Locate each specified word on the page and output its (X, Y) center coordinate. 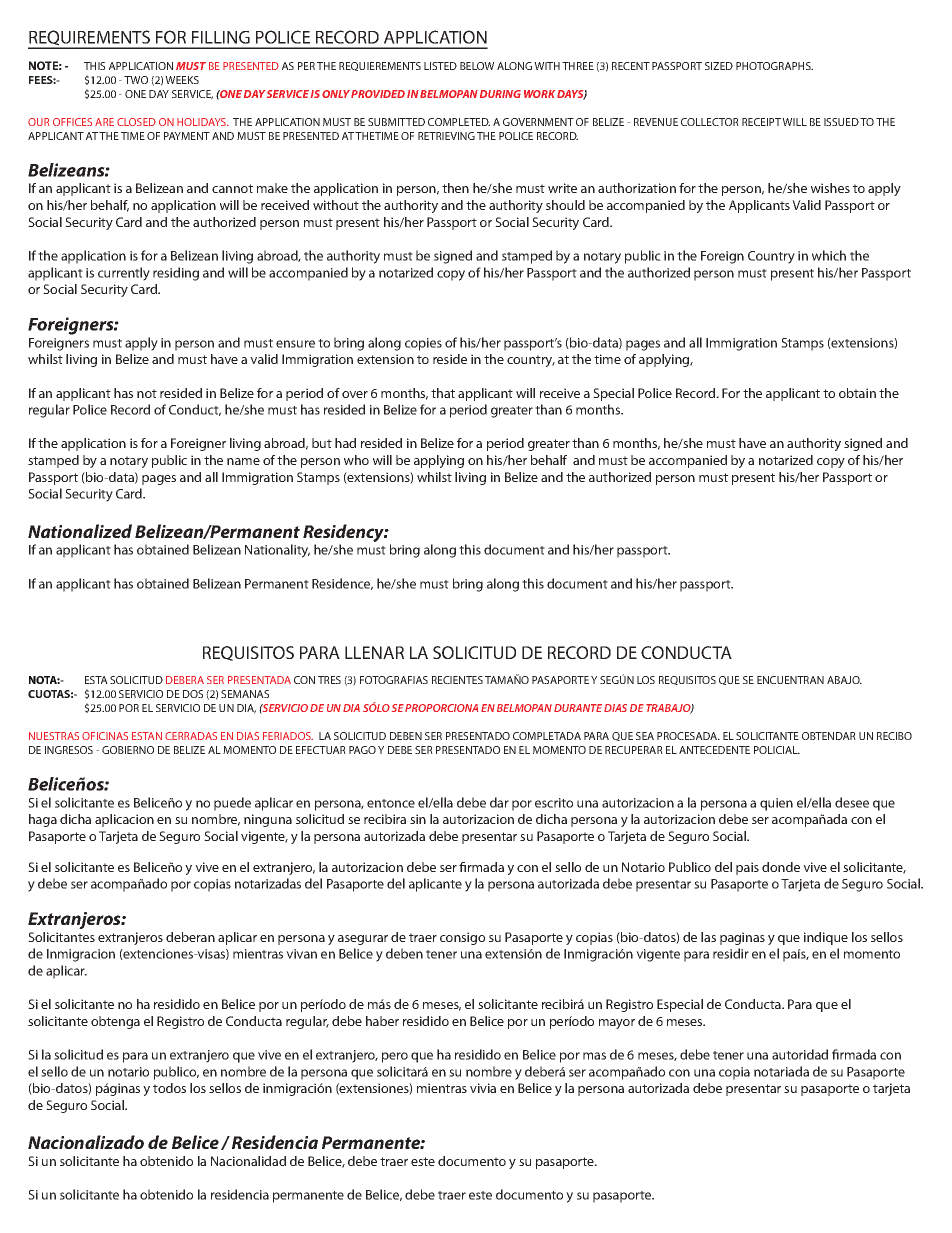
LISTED (440, 66)
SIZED (719, 66)
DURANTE (578, 708)
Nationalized (80, 531)
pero (395, 1057)
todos (169, 1088)
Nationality (277, 551)
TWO (136, 80)
